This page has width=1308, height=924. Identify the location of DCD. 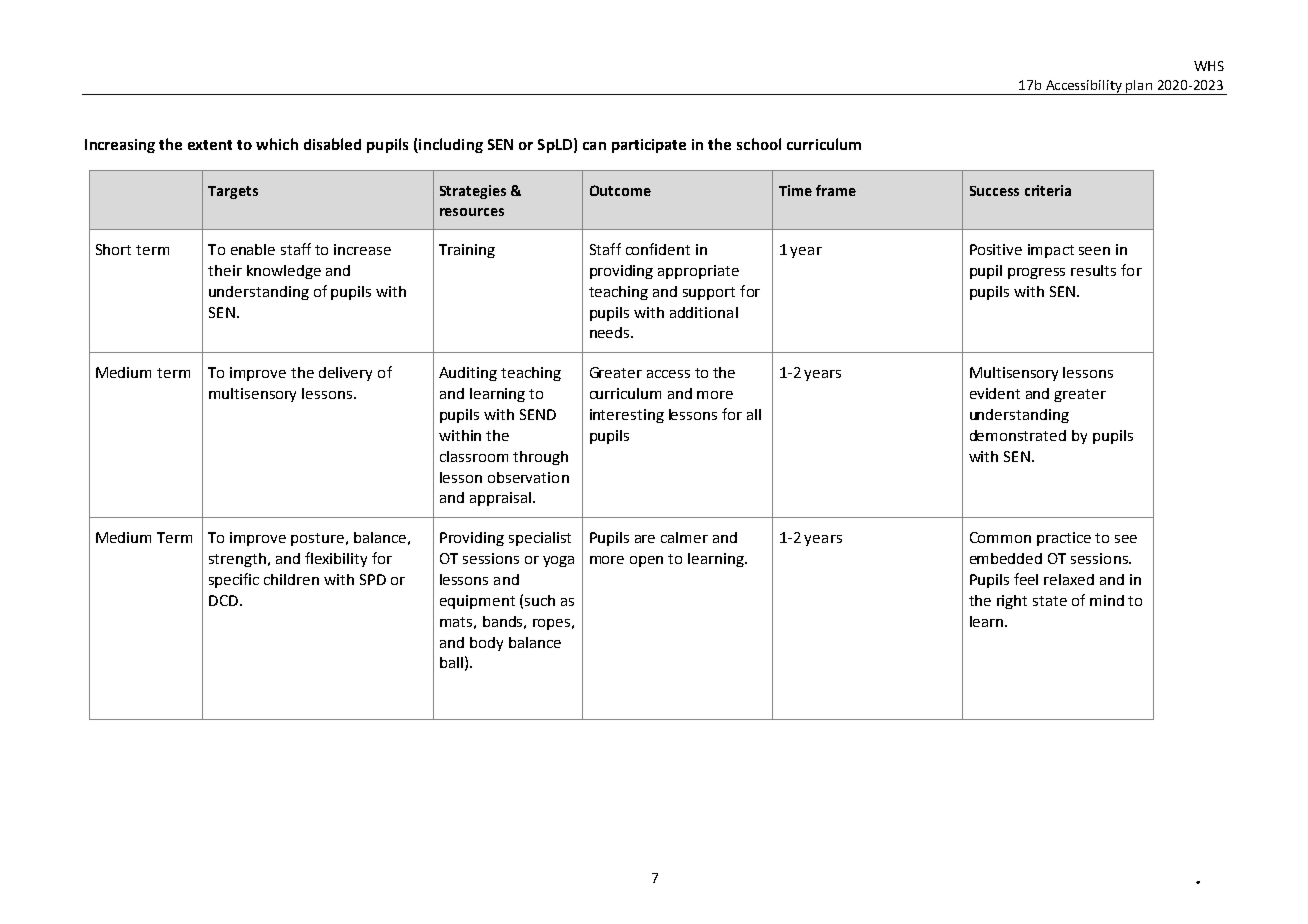
(223, 600).
